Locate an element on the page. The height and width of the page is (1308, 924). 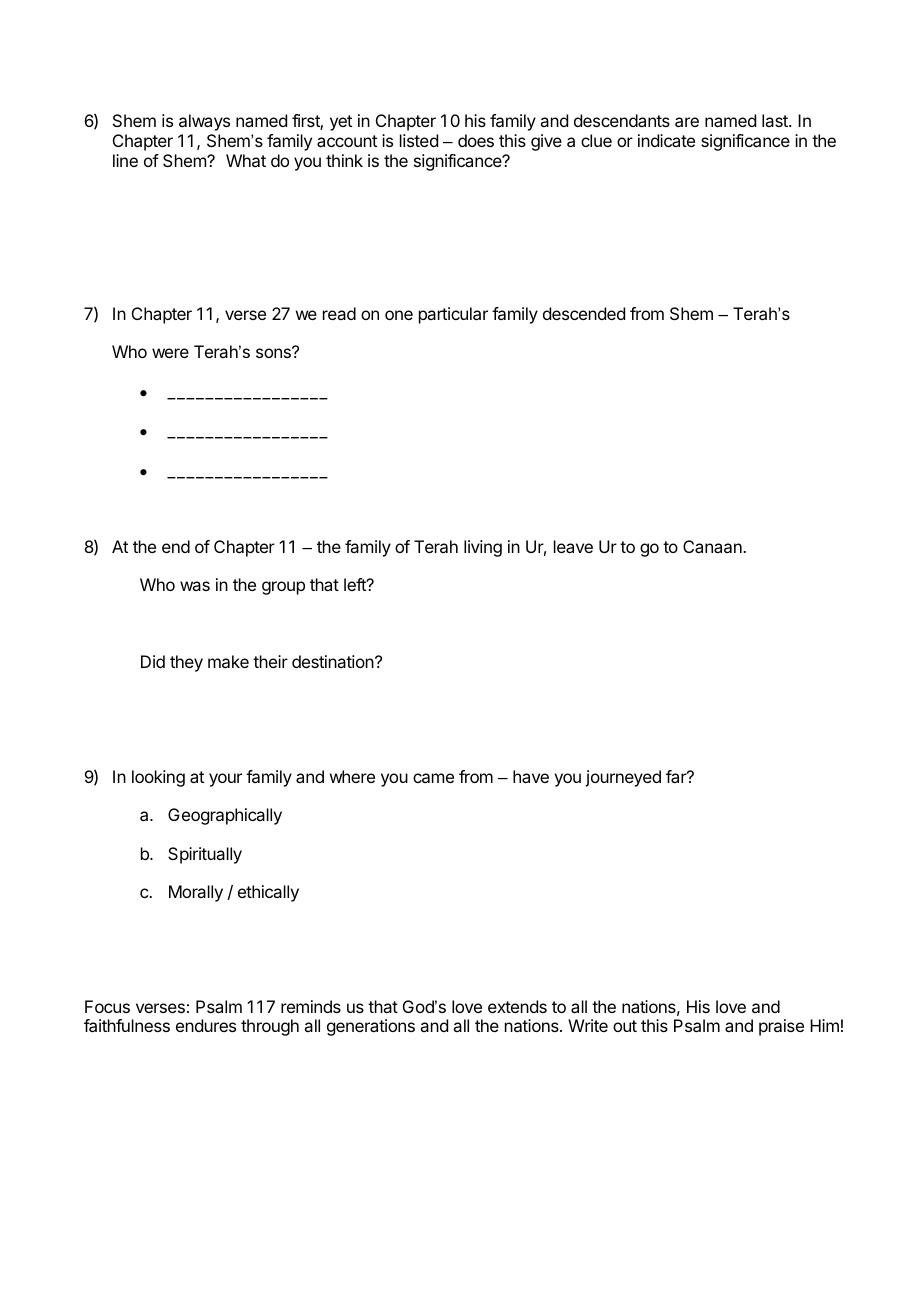
Canaan is located at coordinates (713, 546).
